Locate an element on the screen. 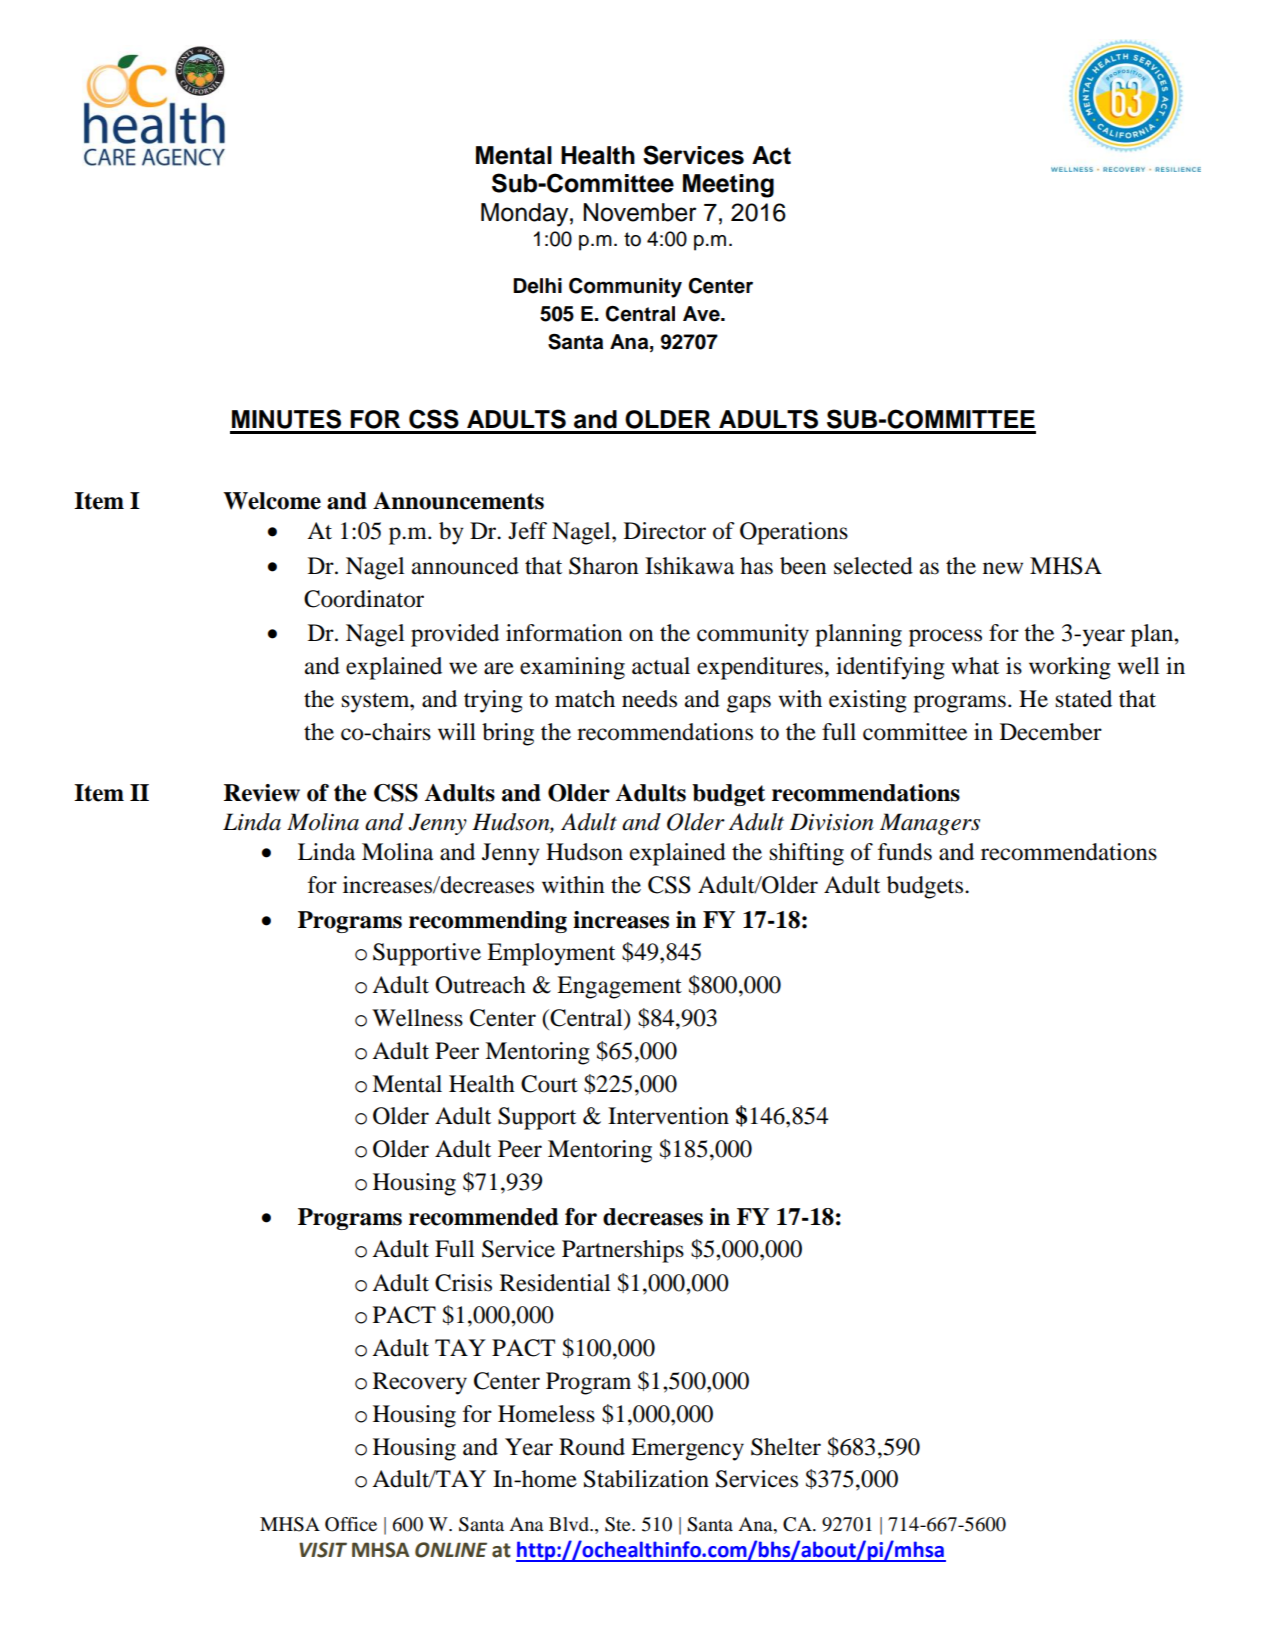  Meeting is located at coordinates (728, 186).
